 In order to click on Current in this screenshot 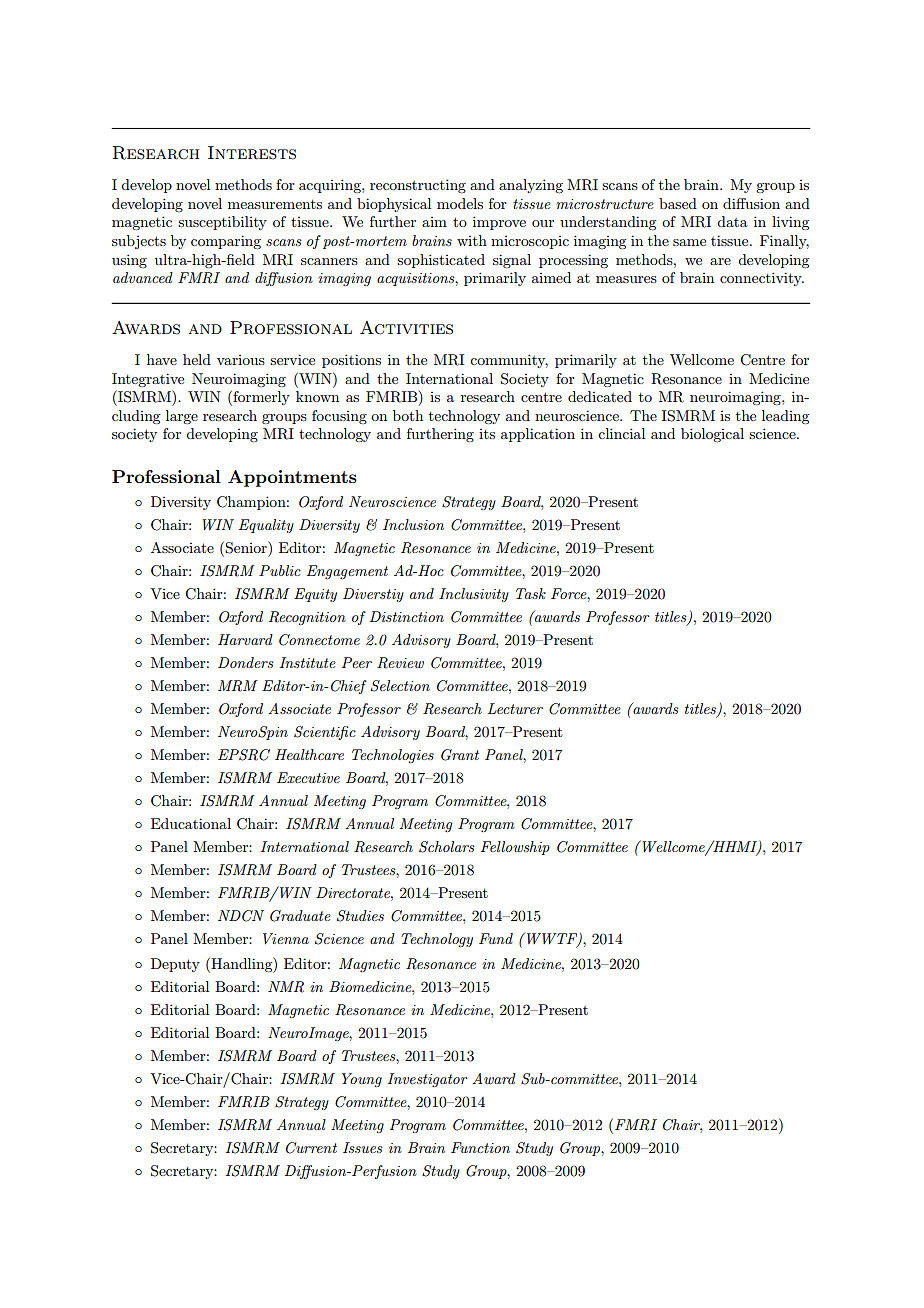, I will do `click(311, 1148)`.
